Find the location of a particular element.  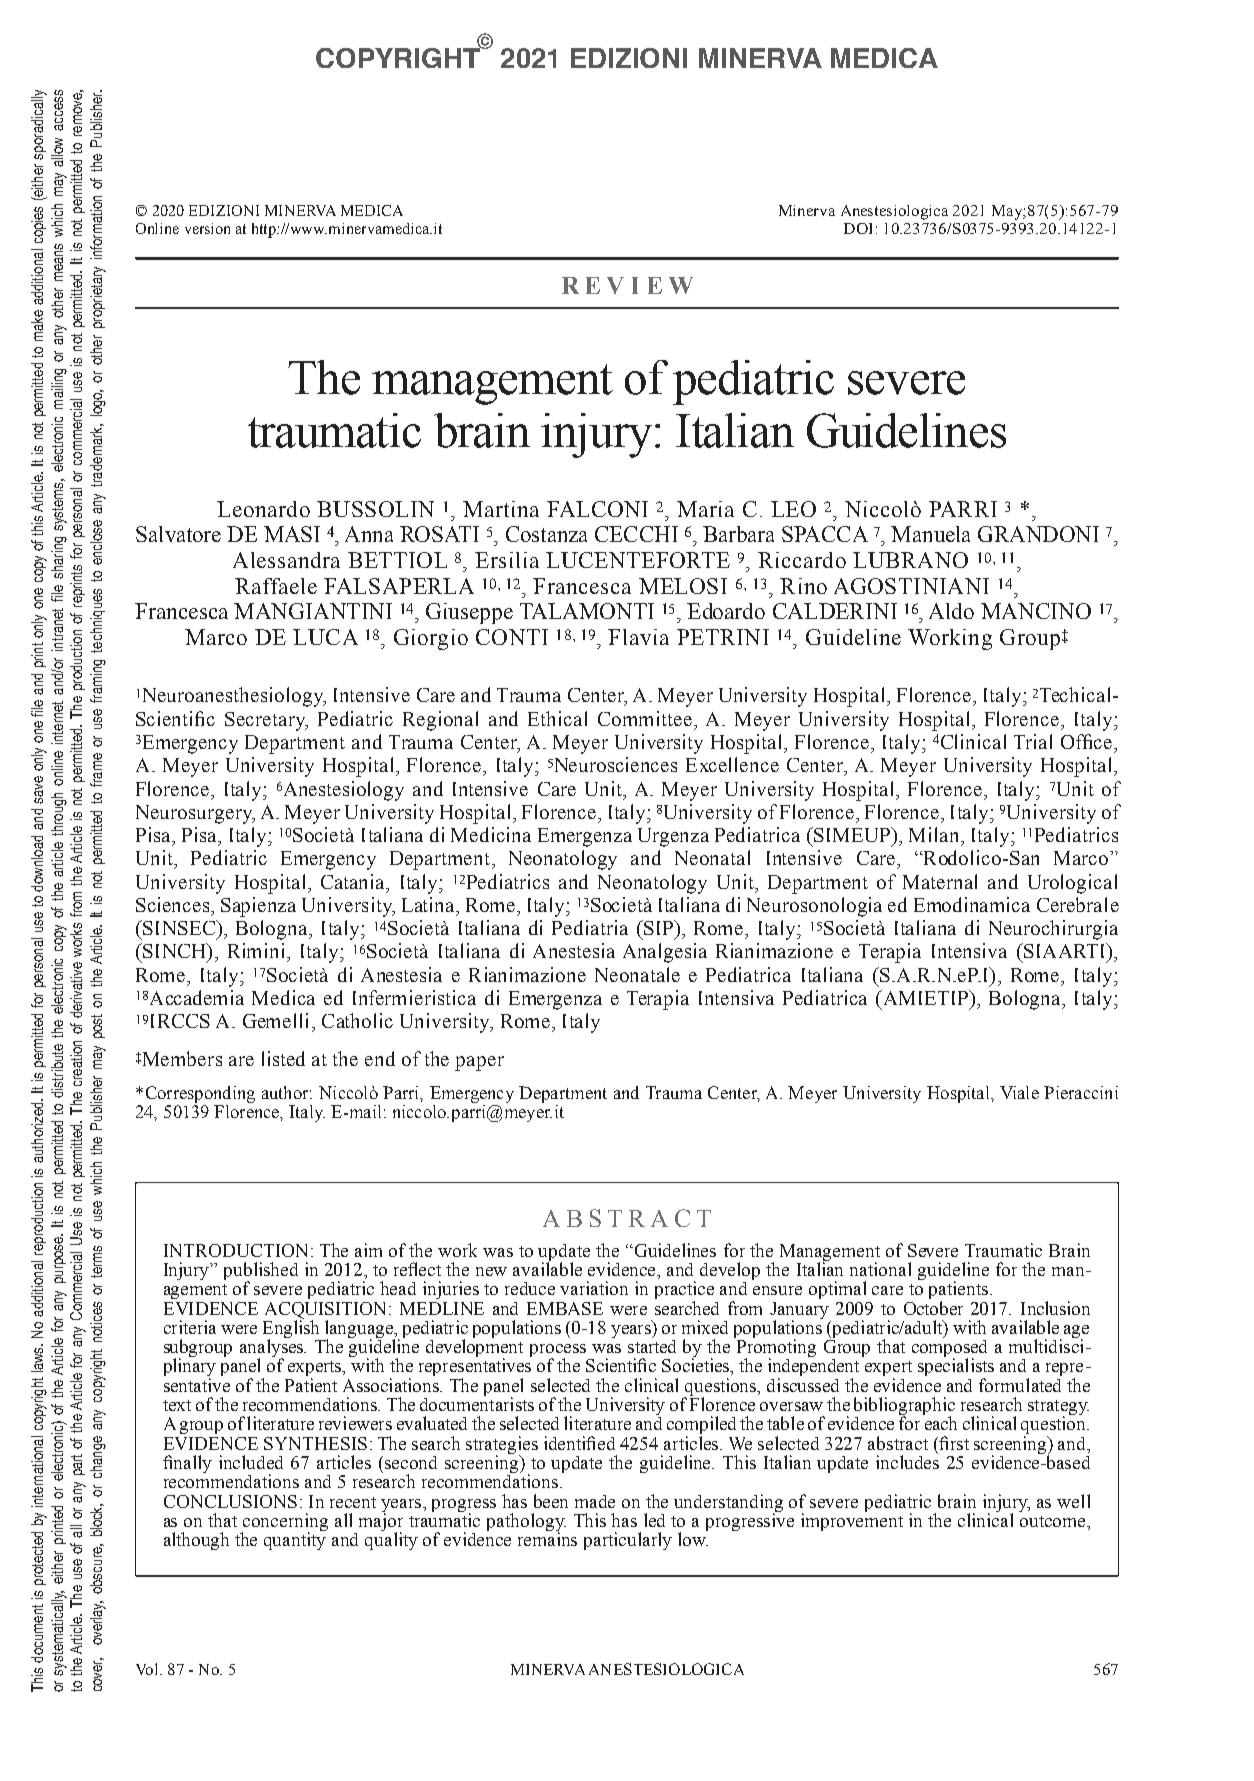

remains is located at coordinates (547, 1538).
